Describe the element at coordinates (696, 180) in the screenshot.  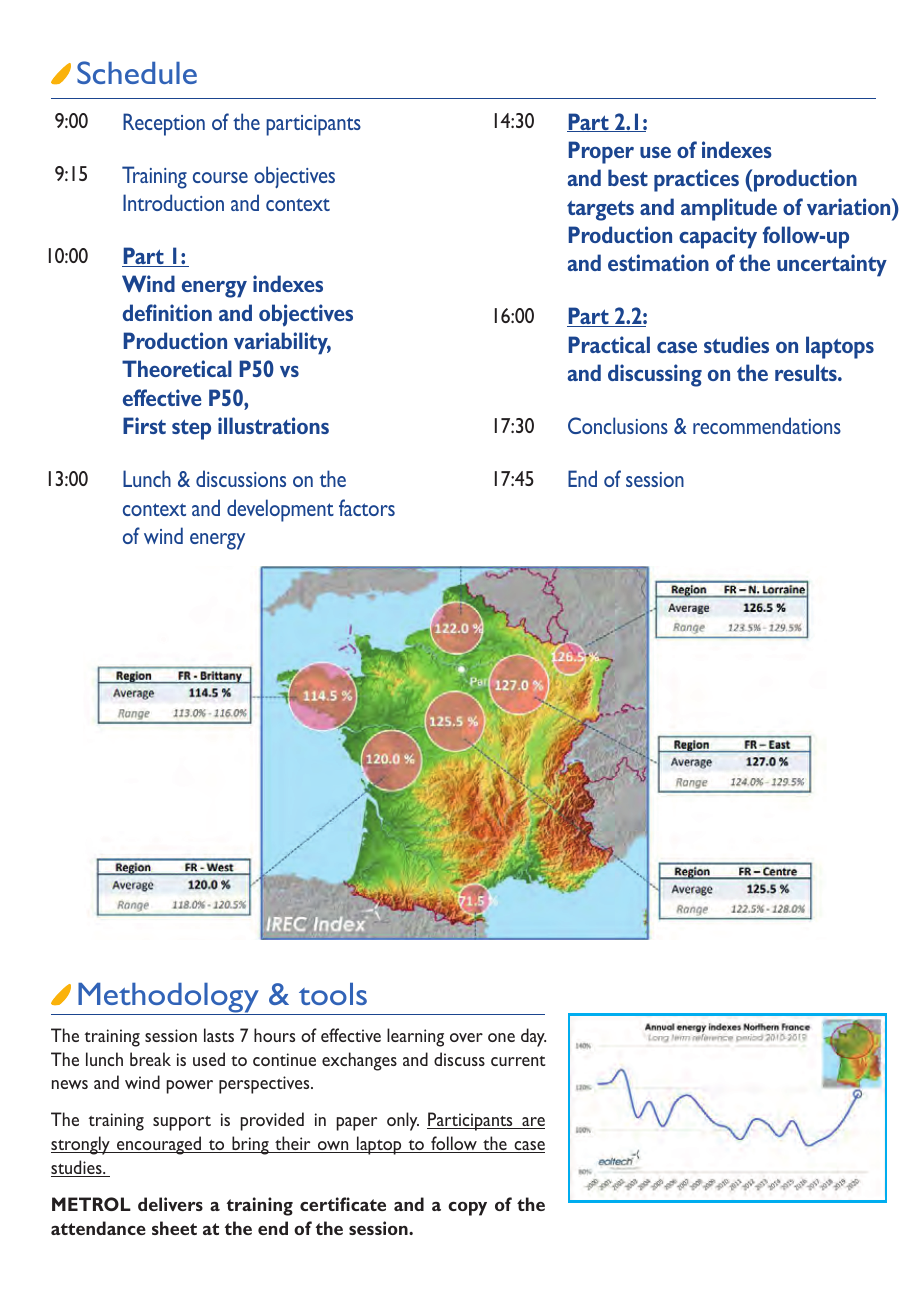
I see `practices` at that location.
